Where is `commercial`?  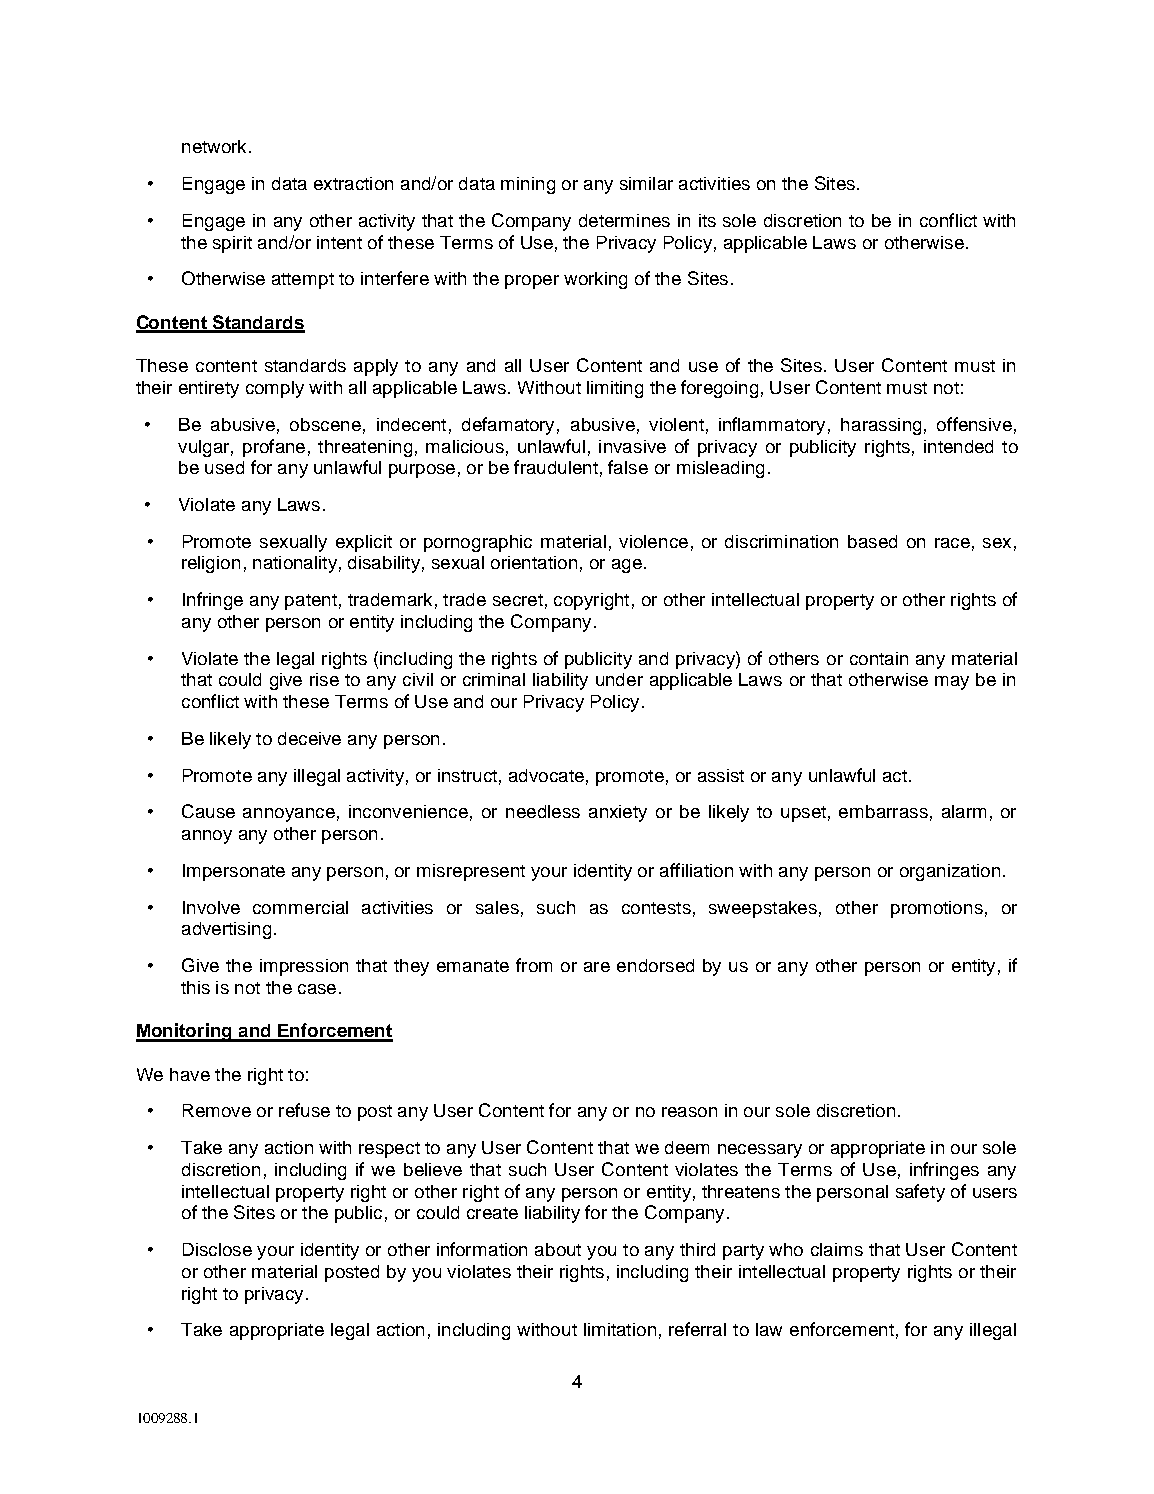
commercial is located at coordinates (300, 907).
